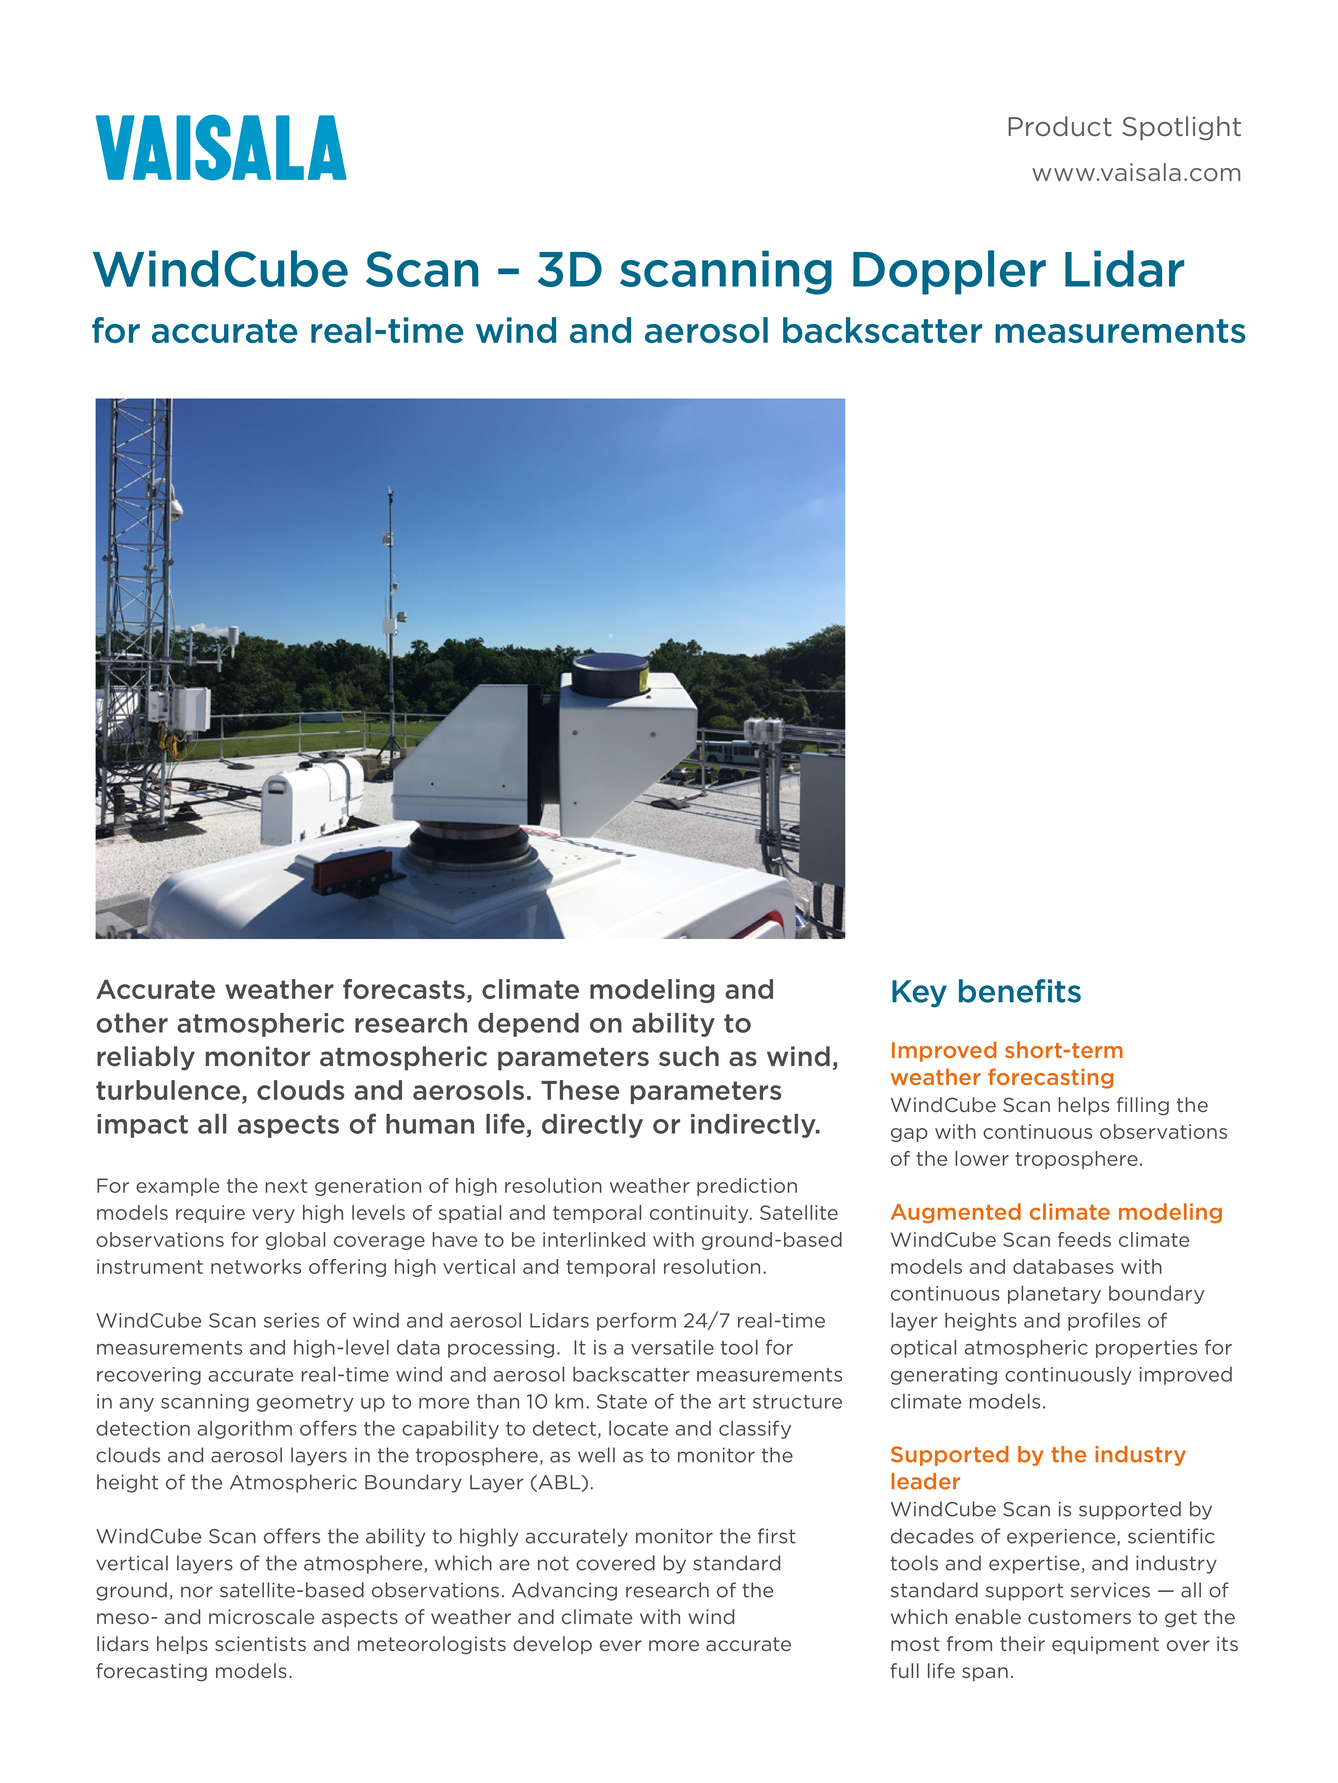 The width and height of the screenshot is (1338, 1783). Describe the element at coordinates (528, 1025) in the screenshot. I see `depend` at that location.
